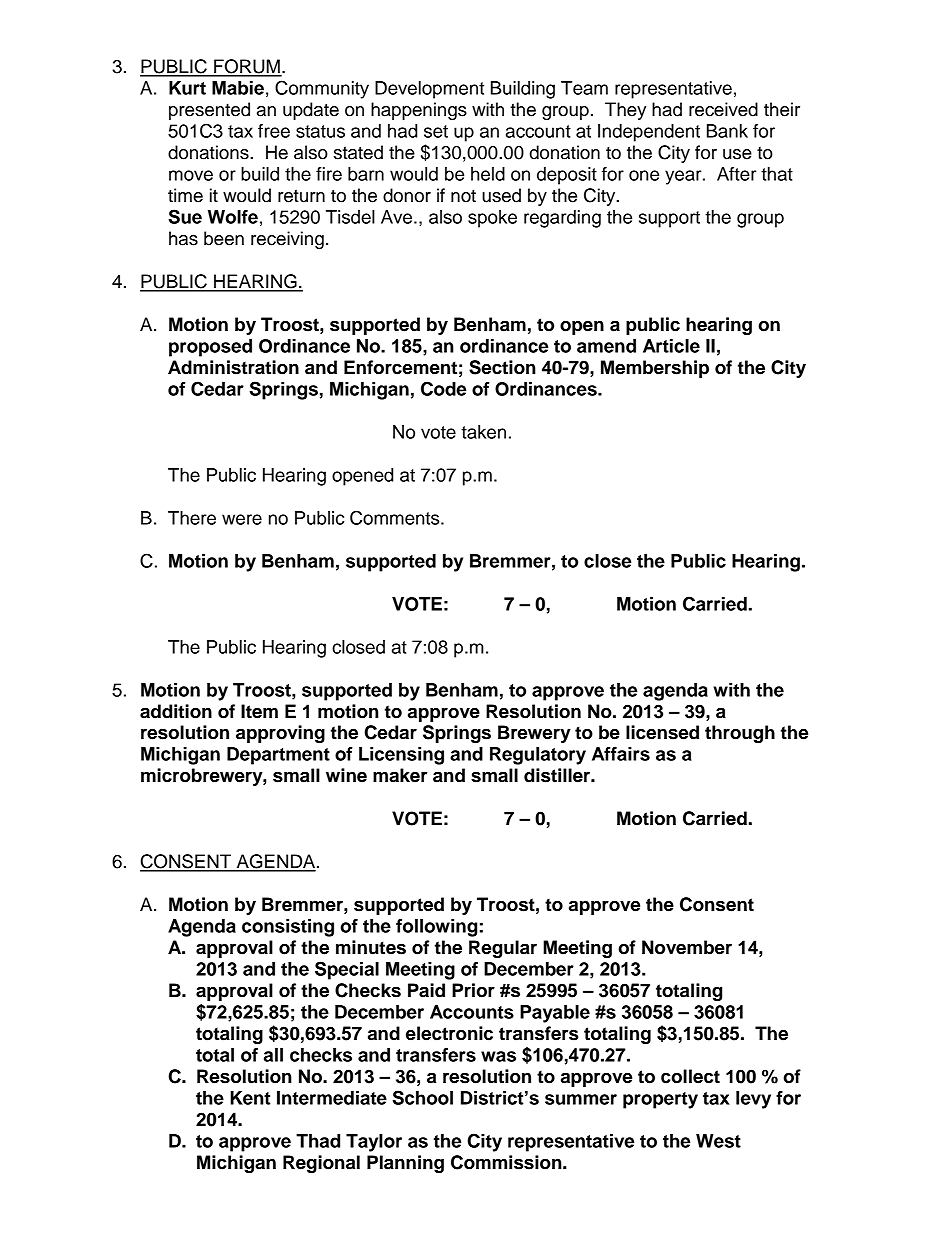 Image resolution: width=952 pixels, height=1233 pixels. I want to click on Kent, so click(250, 1098).
